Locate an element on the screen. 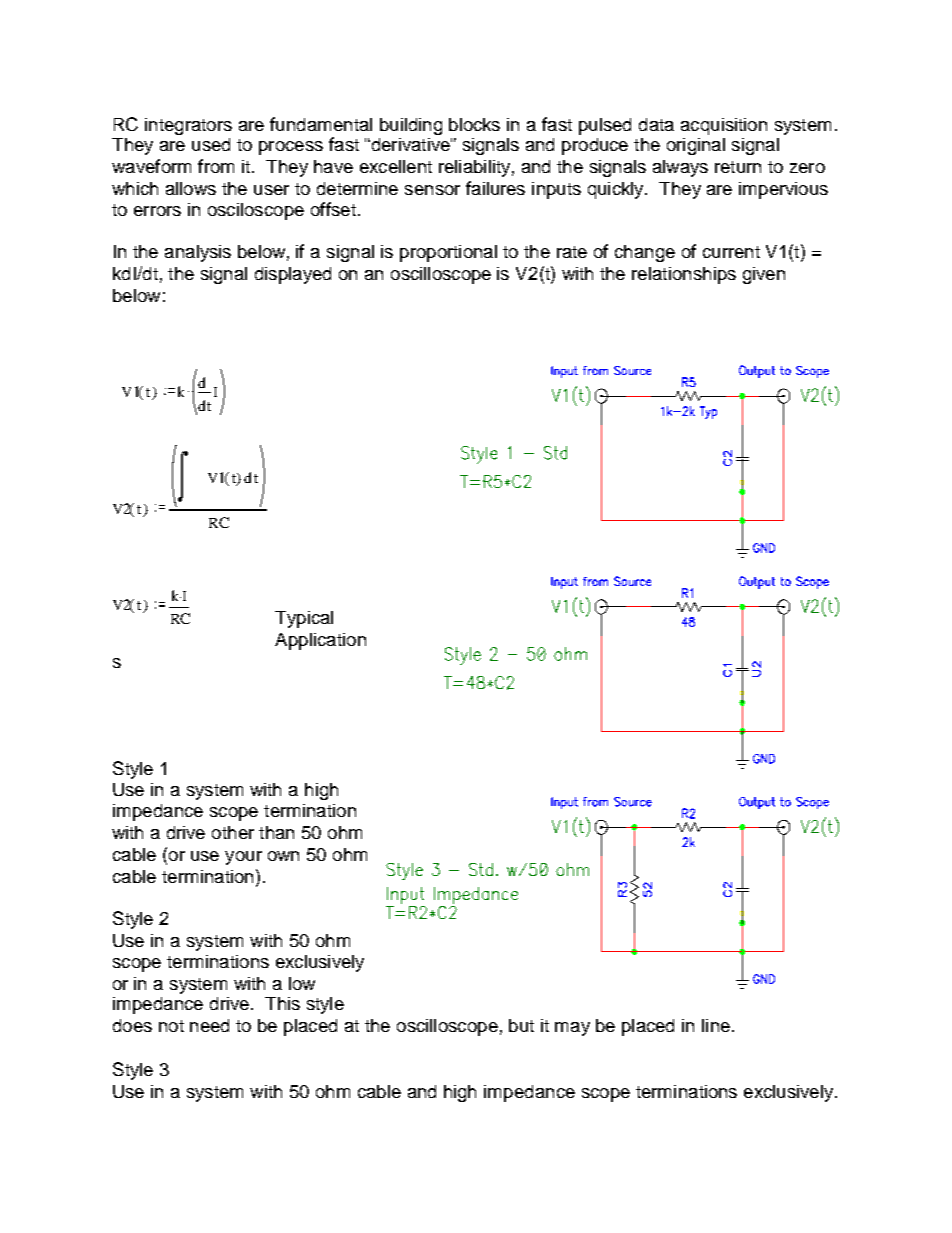 The image size is (952, 1233). need is located at coordinates (209, 1025).
